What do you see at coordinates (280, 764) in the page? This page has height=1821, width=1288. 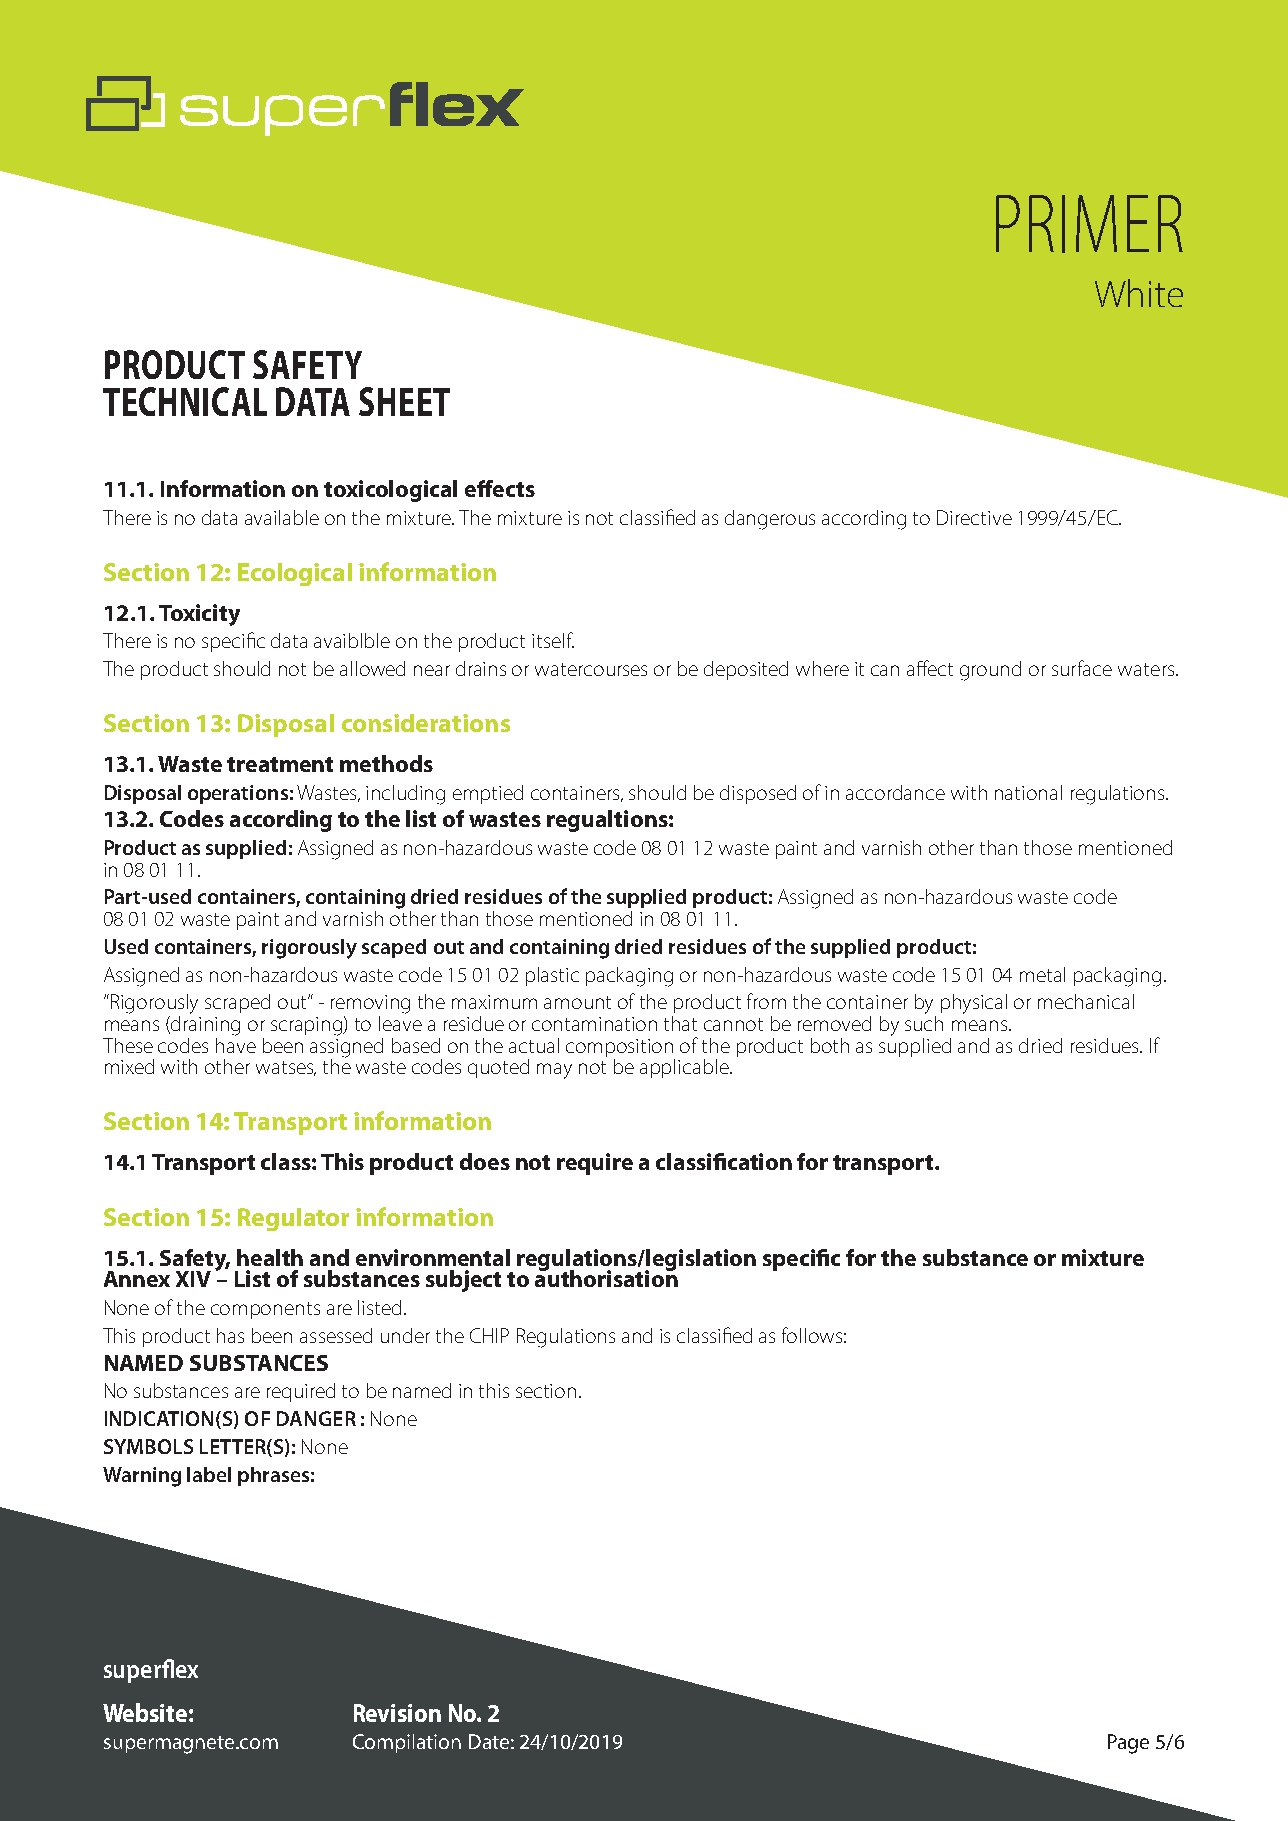 I see `treatment` at bounding box center [280, 764].
